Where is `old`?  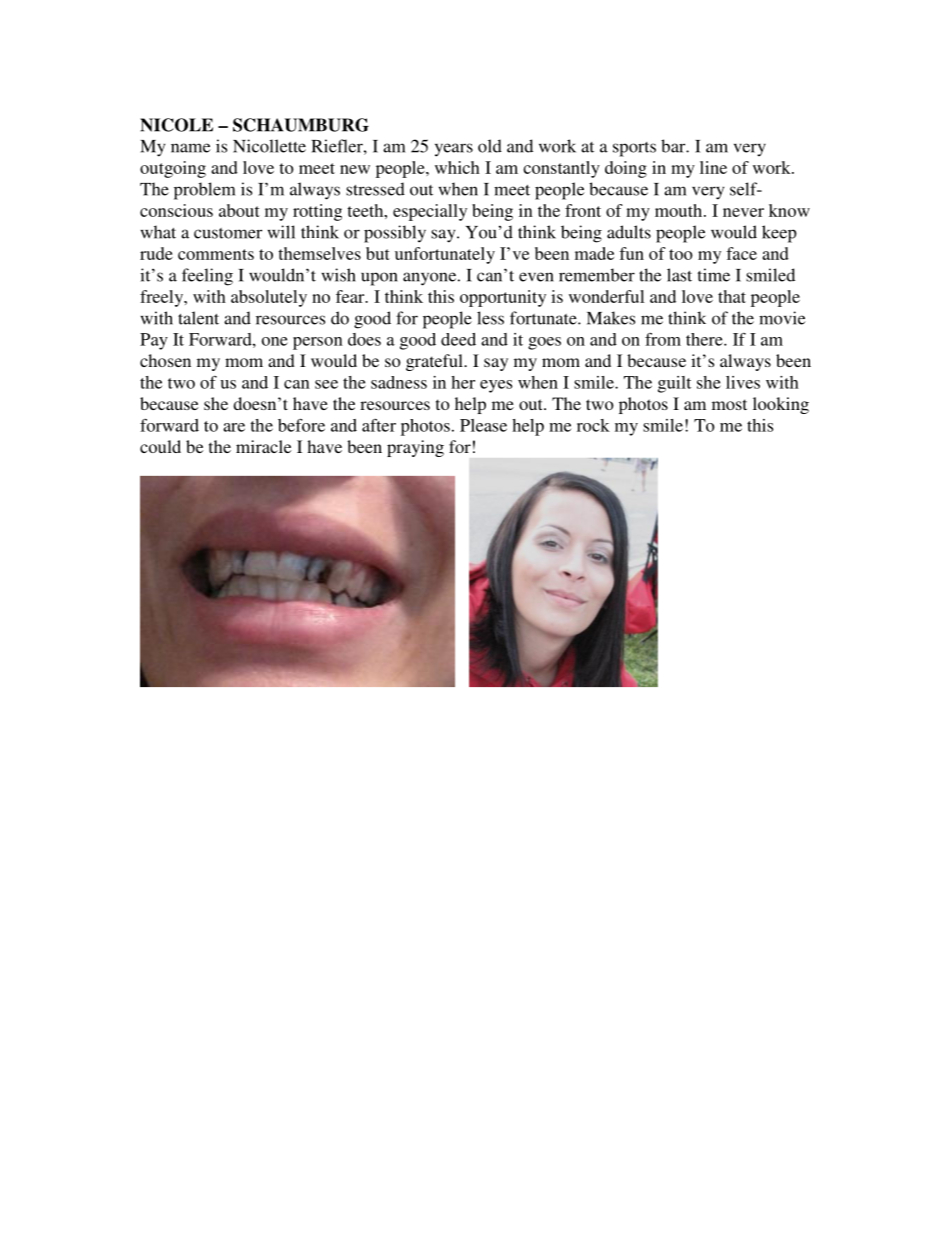 old is located at coordinates (490, 146).
